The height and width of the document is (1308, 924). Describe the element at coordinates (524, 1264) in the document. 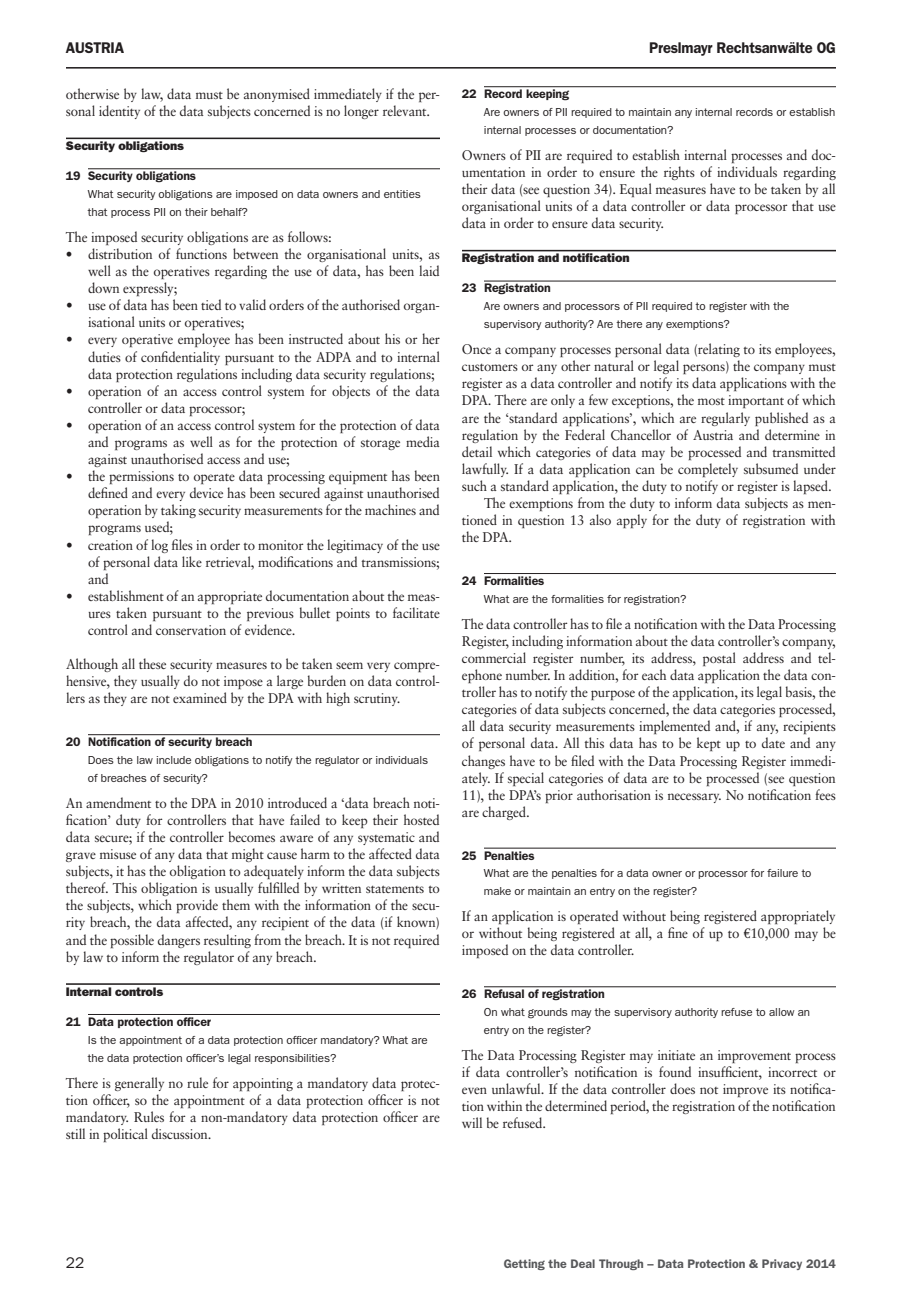

I see `Getting` at that location.
